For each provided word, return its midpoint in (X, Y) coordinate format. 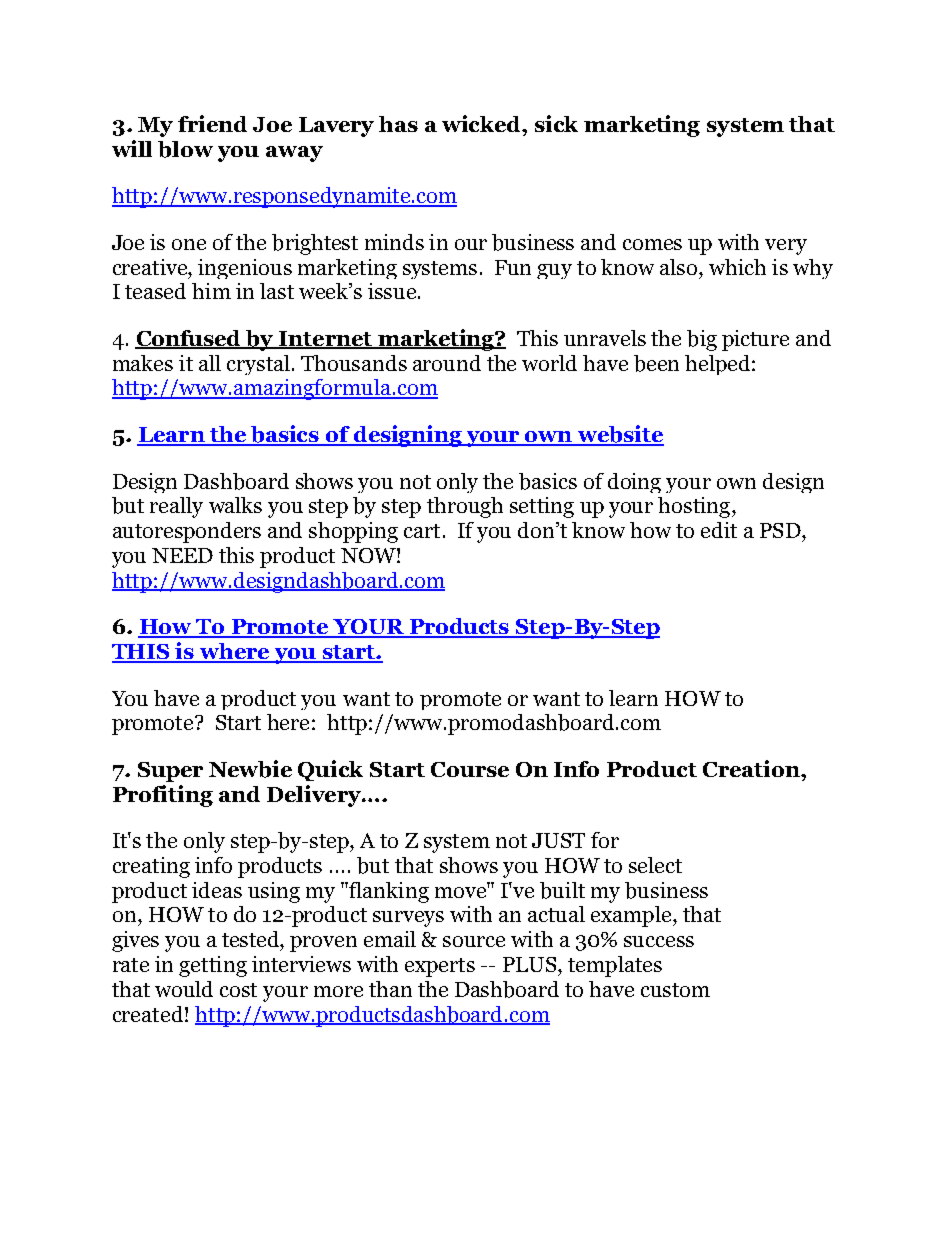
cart (422, 531)
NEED (182, 555)
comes (652, 244)
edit (719, 530)
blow (185, 149)
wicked (483, 123)
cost (238, 990)
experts (440, 967)
